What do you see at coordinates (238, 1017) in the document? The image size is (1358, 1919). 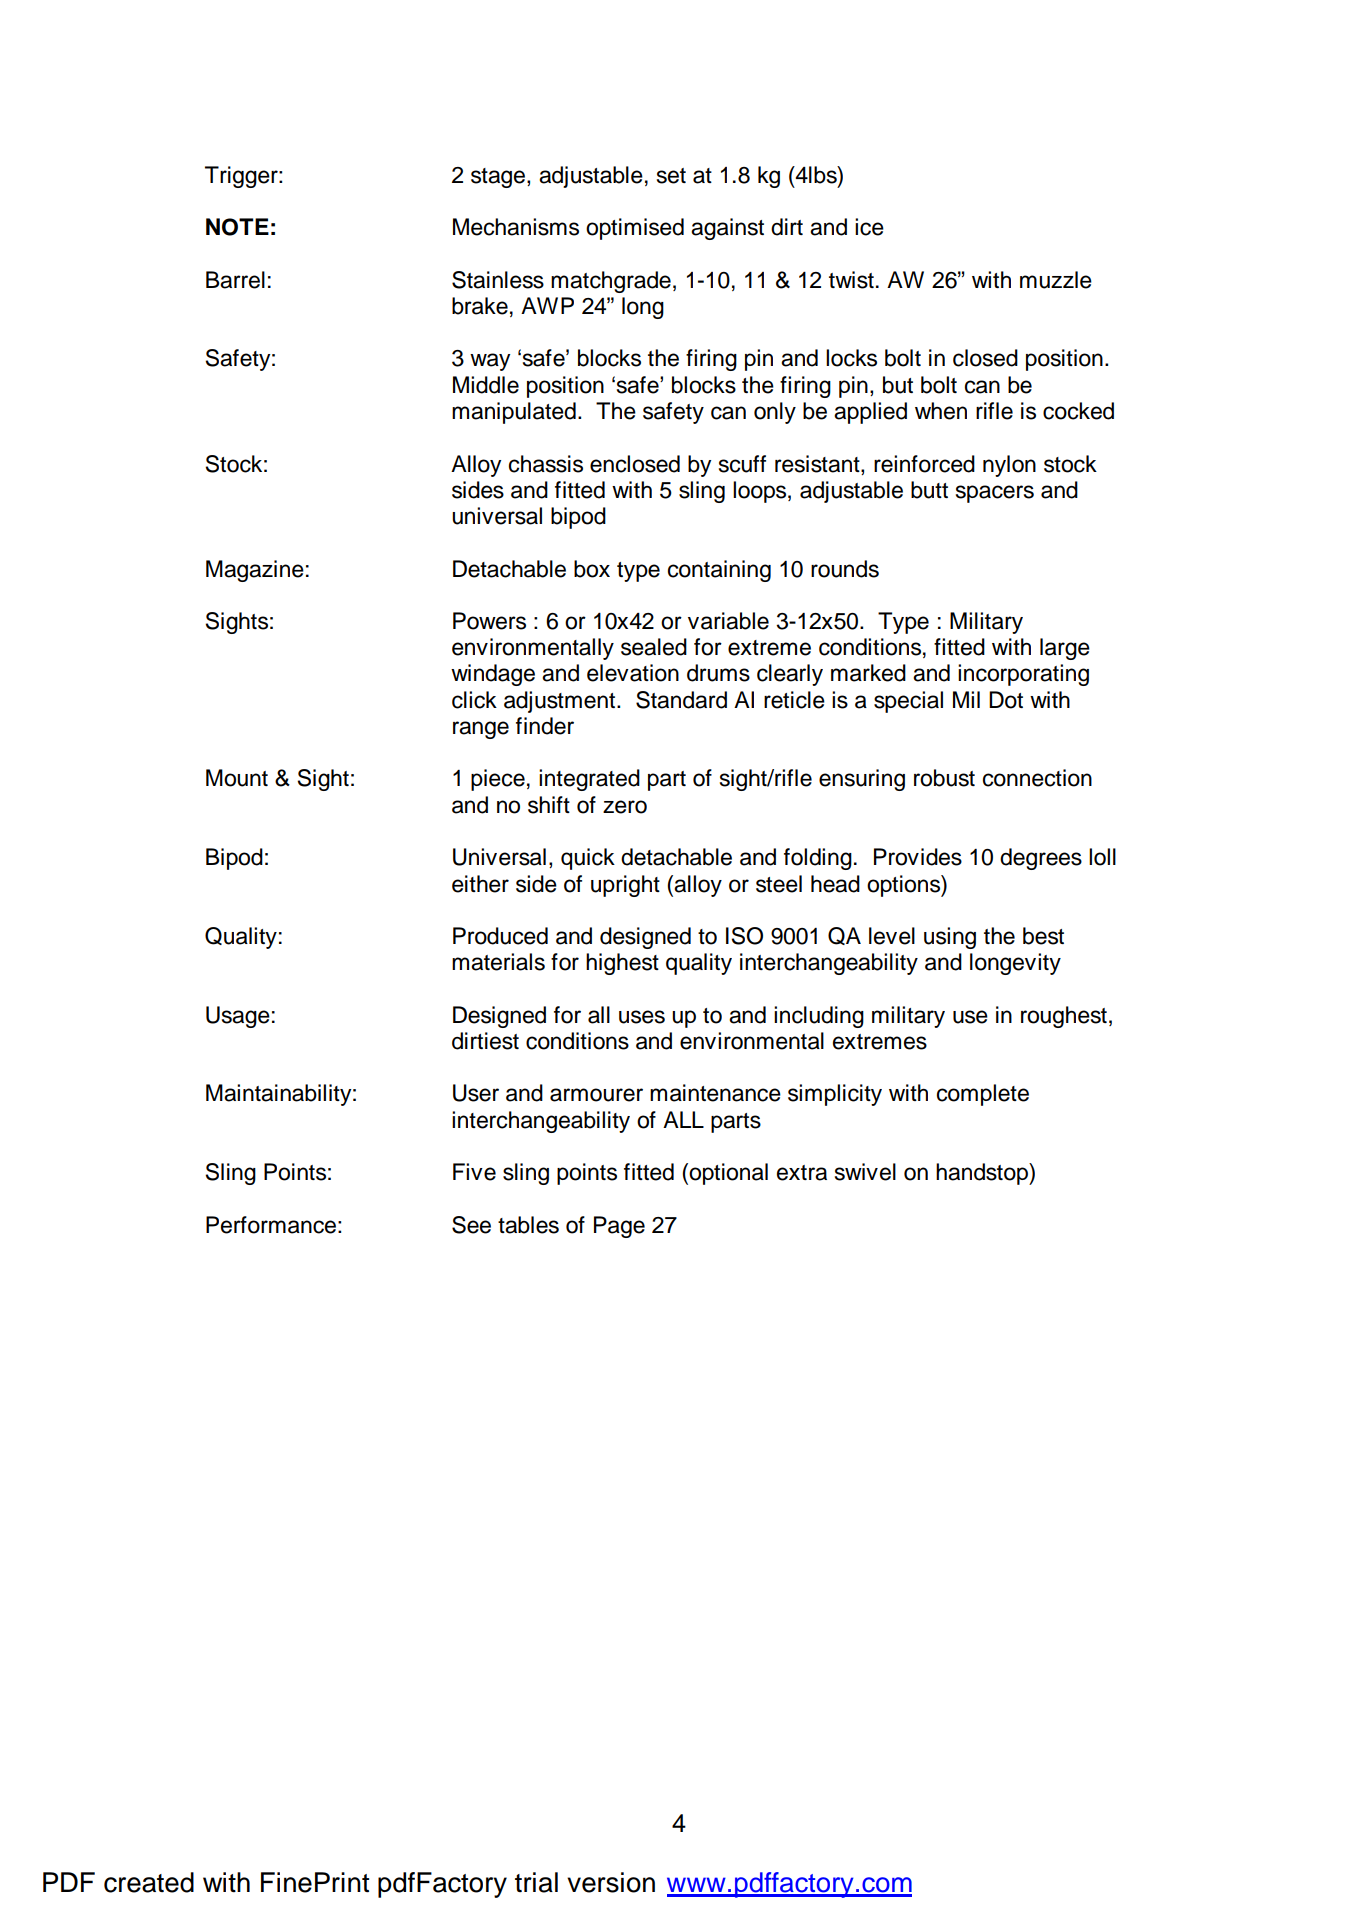 I see `Usage` at bounding box center [238, 1017].
